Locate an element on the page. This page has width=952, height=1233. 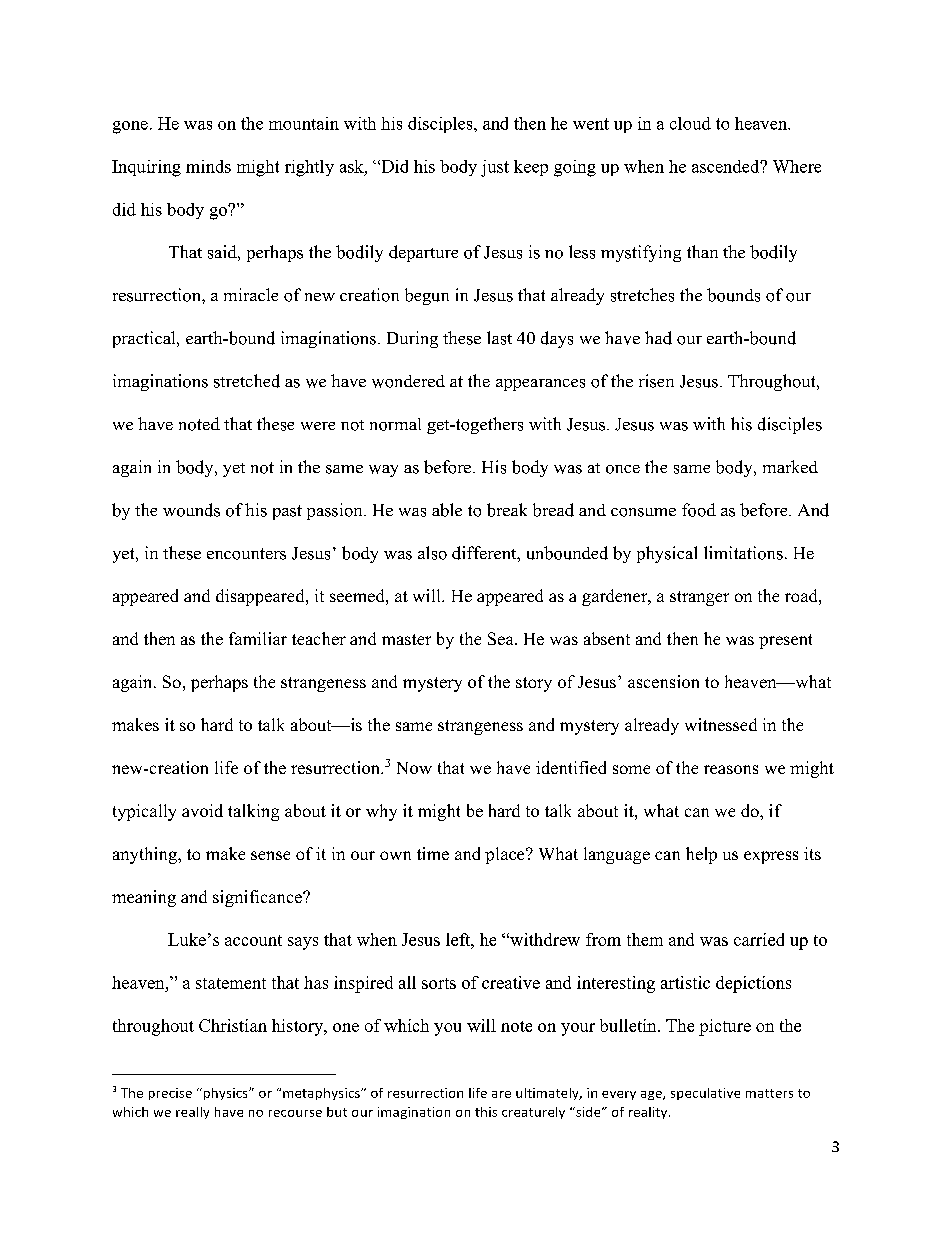
precise is located at coordinates (170, 1094).
